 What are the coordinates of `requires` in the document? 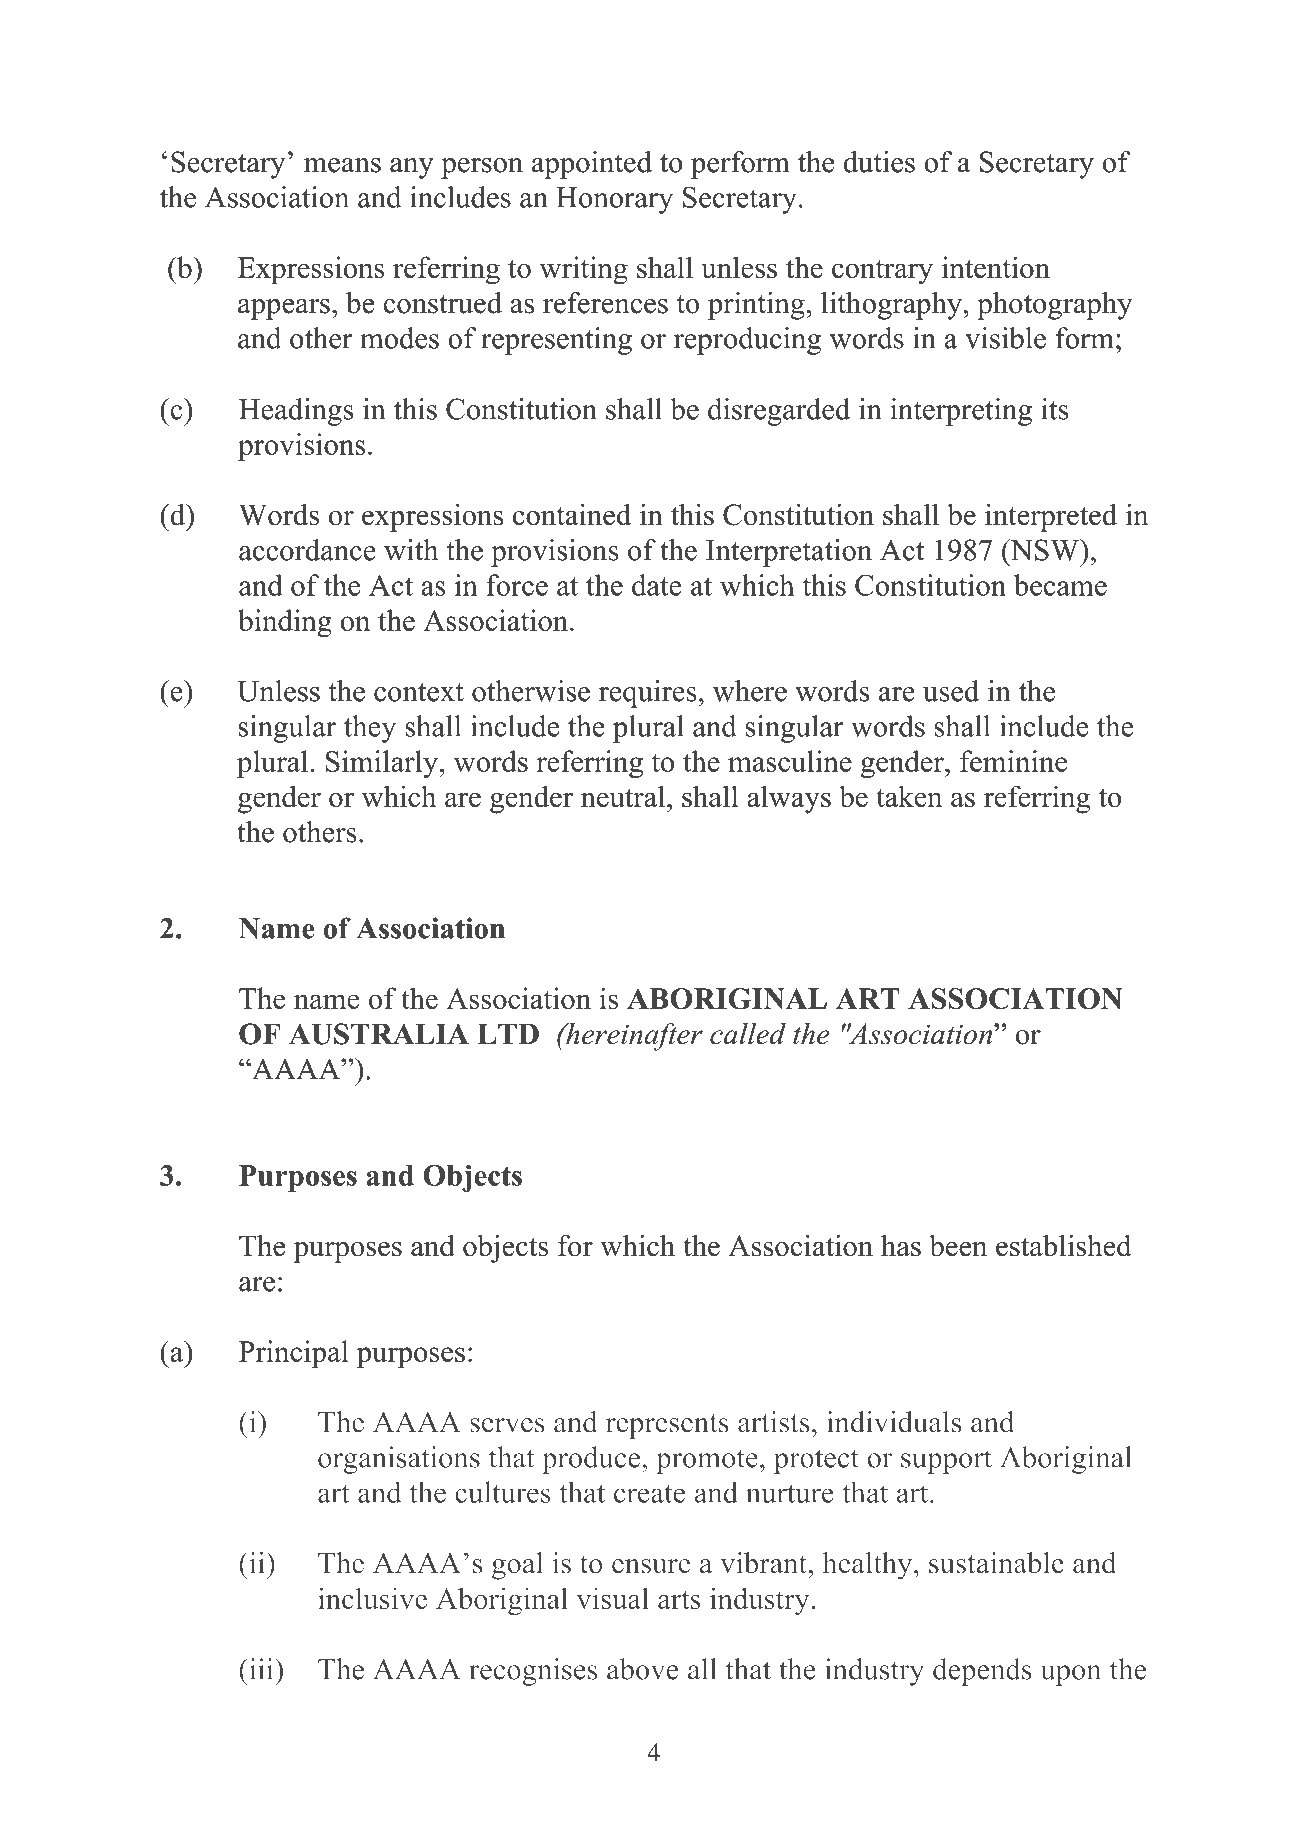 It's located at (647, 694).
